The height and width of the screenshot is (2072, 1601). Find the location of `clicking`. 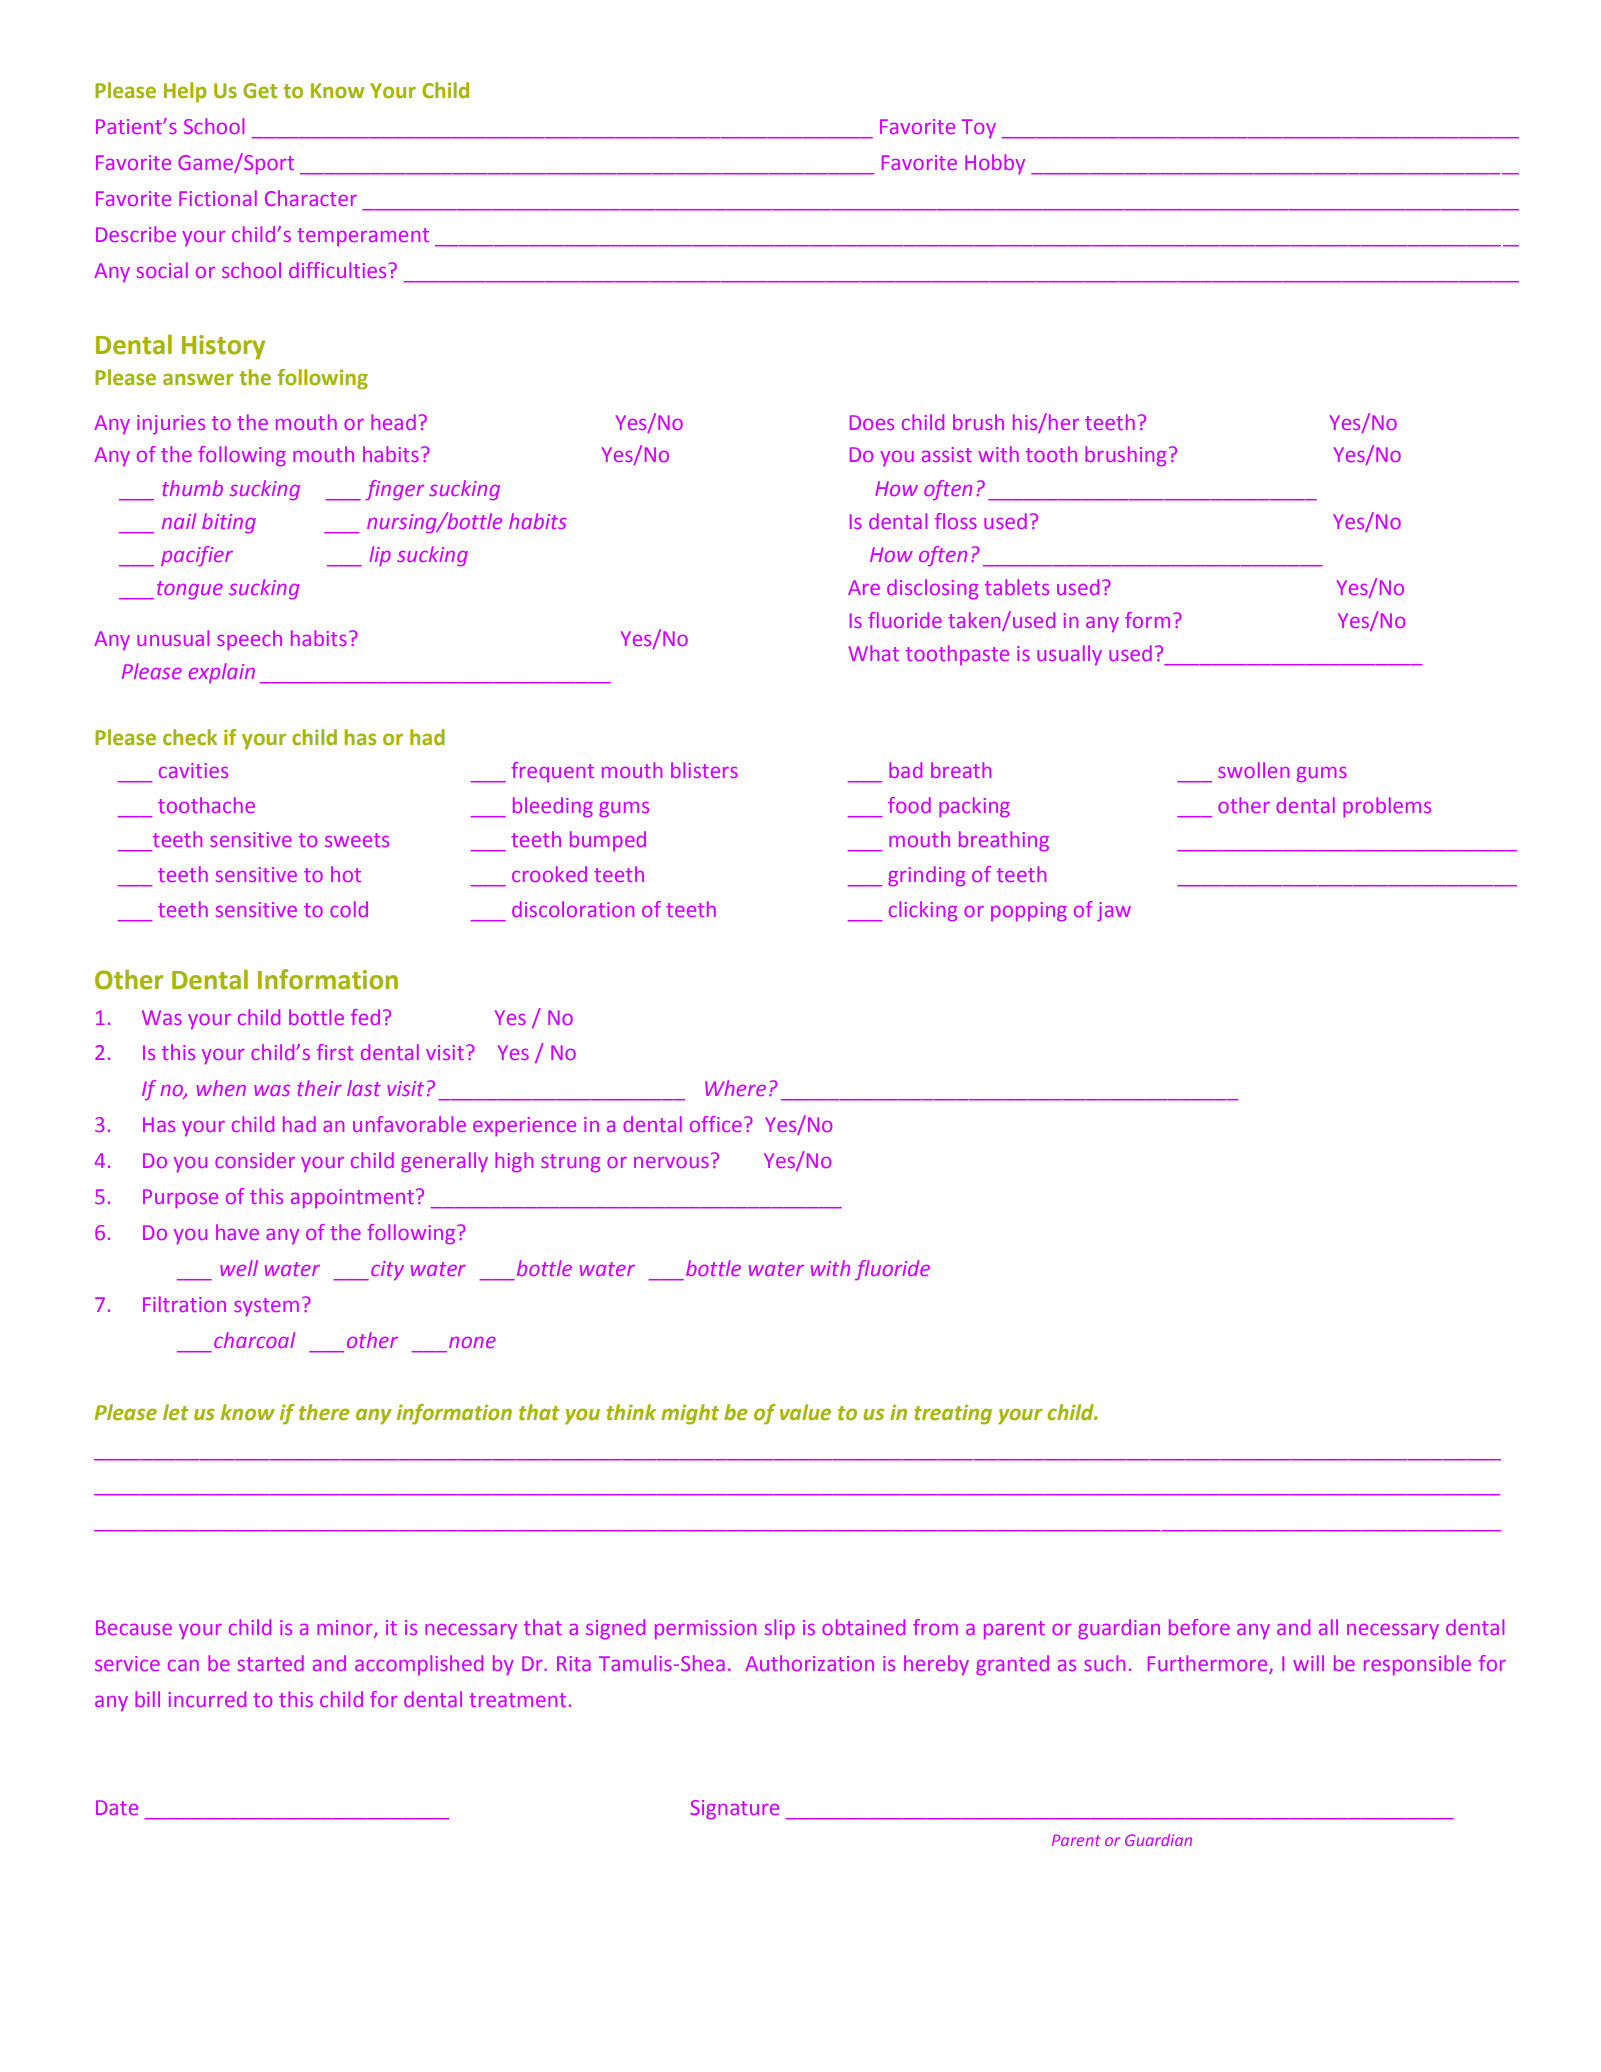

clicking is located at coordinates (923, 911).
